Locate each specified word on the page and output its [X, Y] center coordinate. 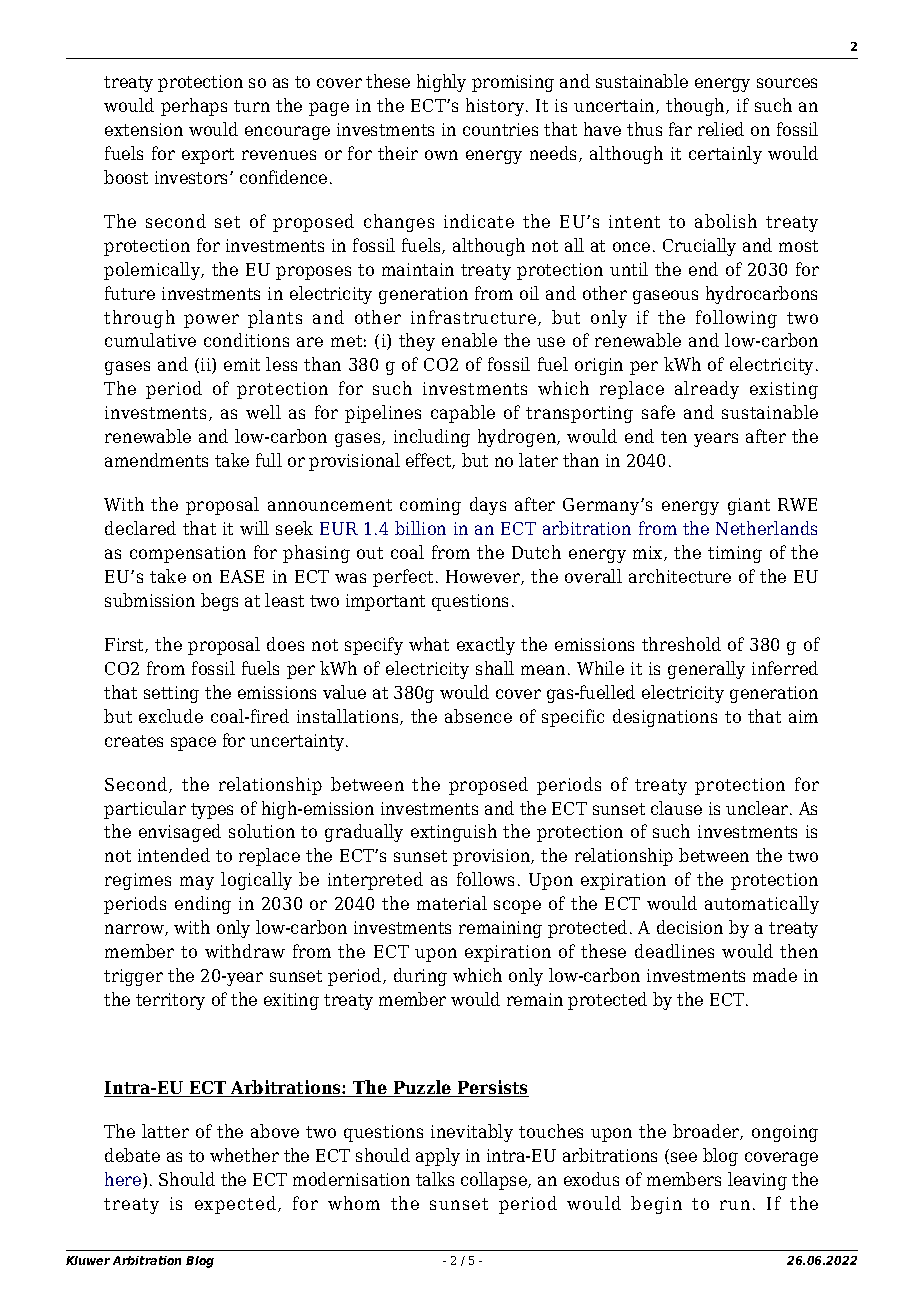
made [775, 975]
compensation [188, 554]
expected [235, 1205]
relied [721, 129]
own [441, 155]
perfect [403, 578]
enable [469, 340]
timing [735, 554]
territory [170, 1001]
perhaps [194, 107]
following [736, 319]
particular [145, 810]
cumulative [150, 340]
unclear [758, 808]
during [420, 977]
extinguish [454, 833]
